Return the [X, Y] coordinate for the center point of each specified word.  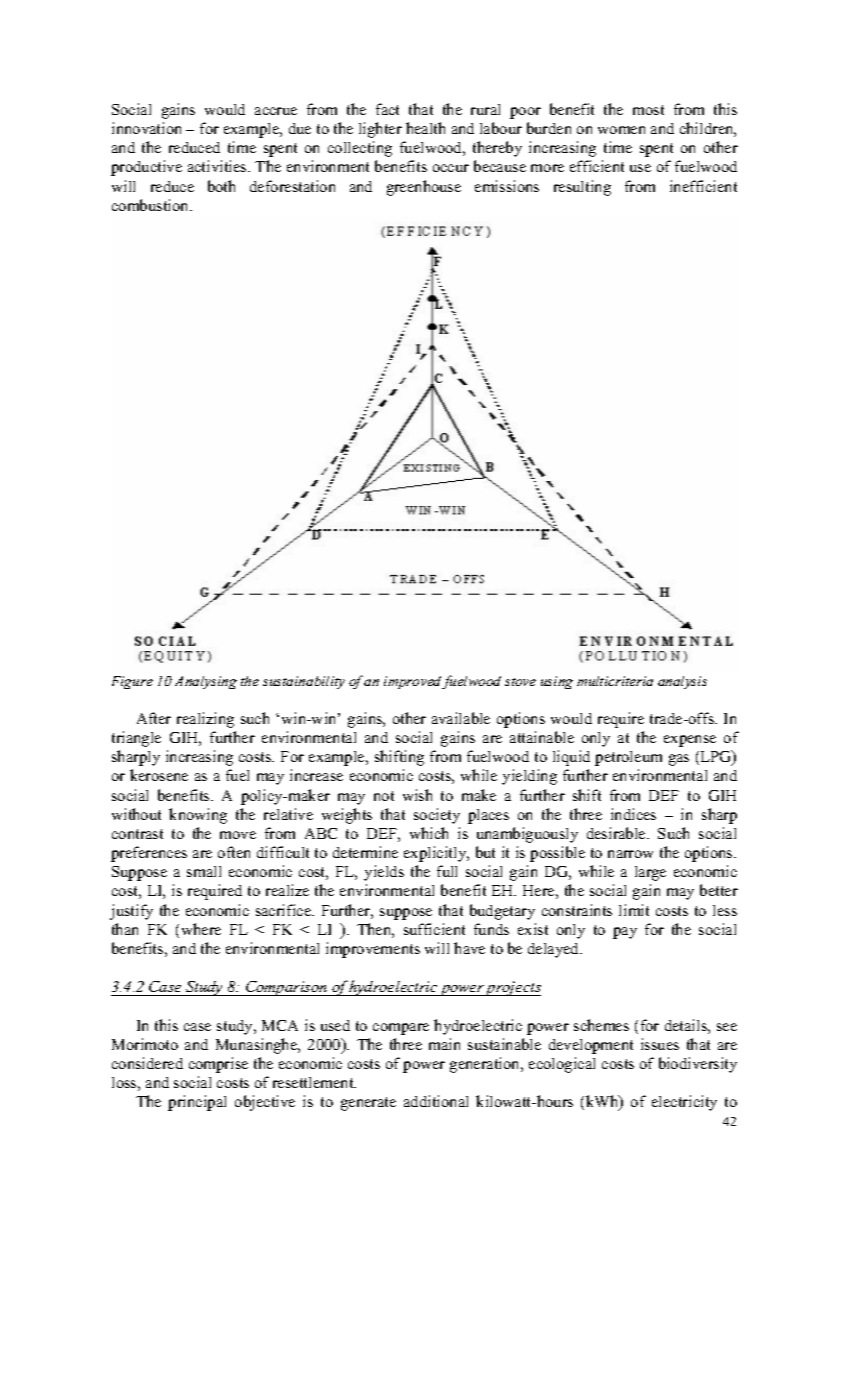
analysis [682, 682]
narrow [630, 854]
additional [436, 1101]
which [429, 833]
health [425, 128]
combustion [151, 205]
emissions [507, 186]
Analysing [206, 682]
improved [413, 682]
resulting [582, 188]
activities [218, 166]
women [621, 130]
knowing [198, 816]
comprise [218, 1065]
